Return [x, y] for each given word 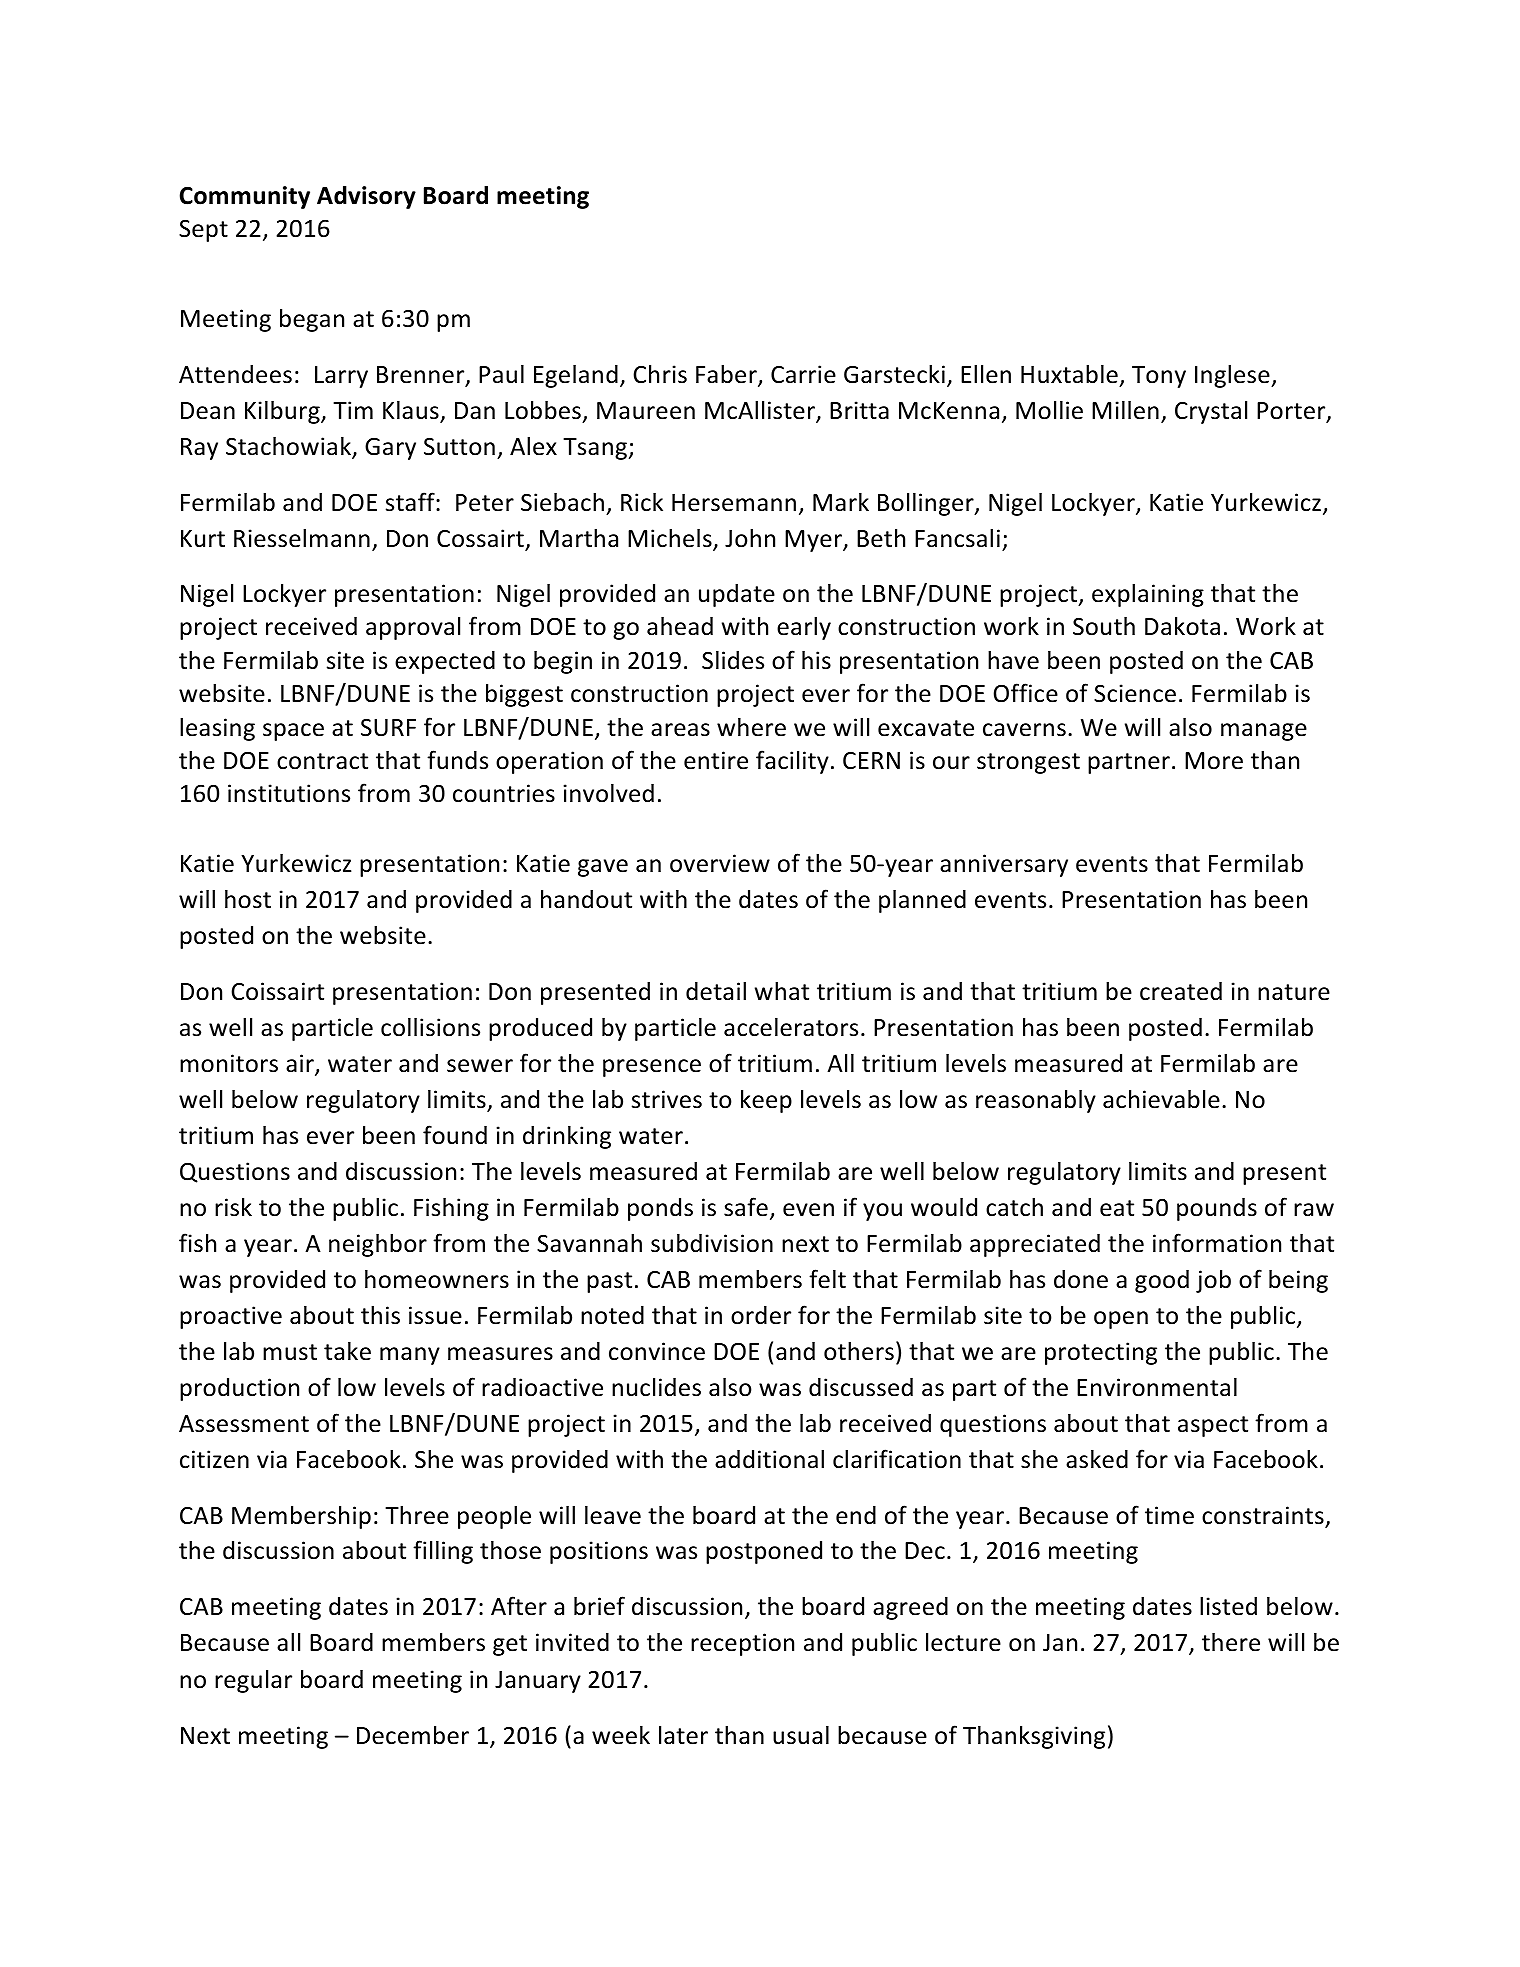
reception [742, 1644]
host [248, 899]
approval [413, 628]
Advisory [366, 197]
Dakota [1182, 626]
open [1121, 1320]
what [782, 991]
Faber [727, 375]
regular [253, 1681]
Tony [1159, 377]
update [737, 595]
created [1181, 991]
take [347, 1351]
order [761, 1315]
